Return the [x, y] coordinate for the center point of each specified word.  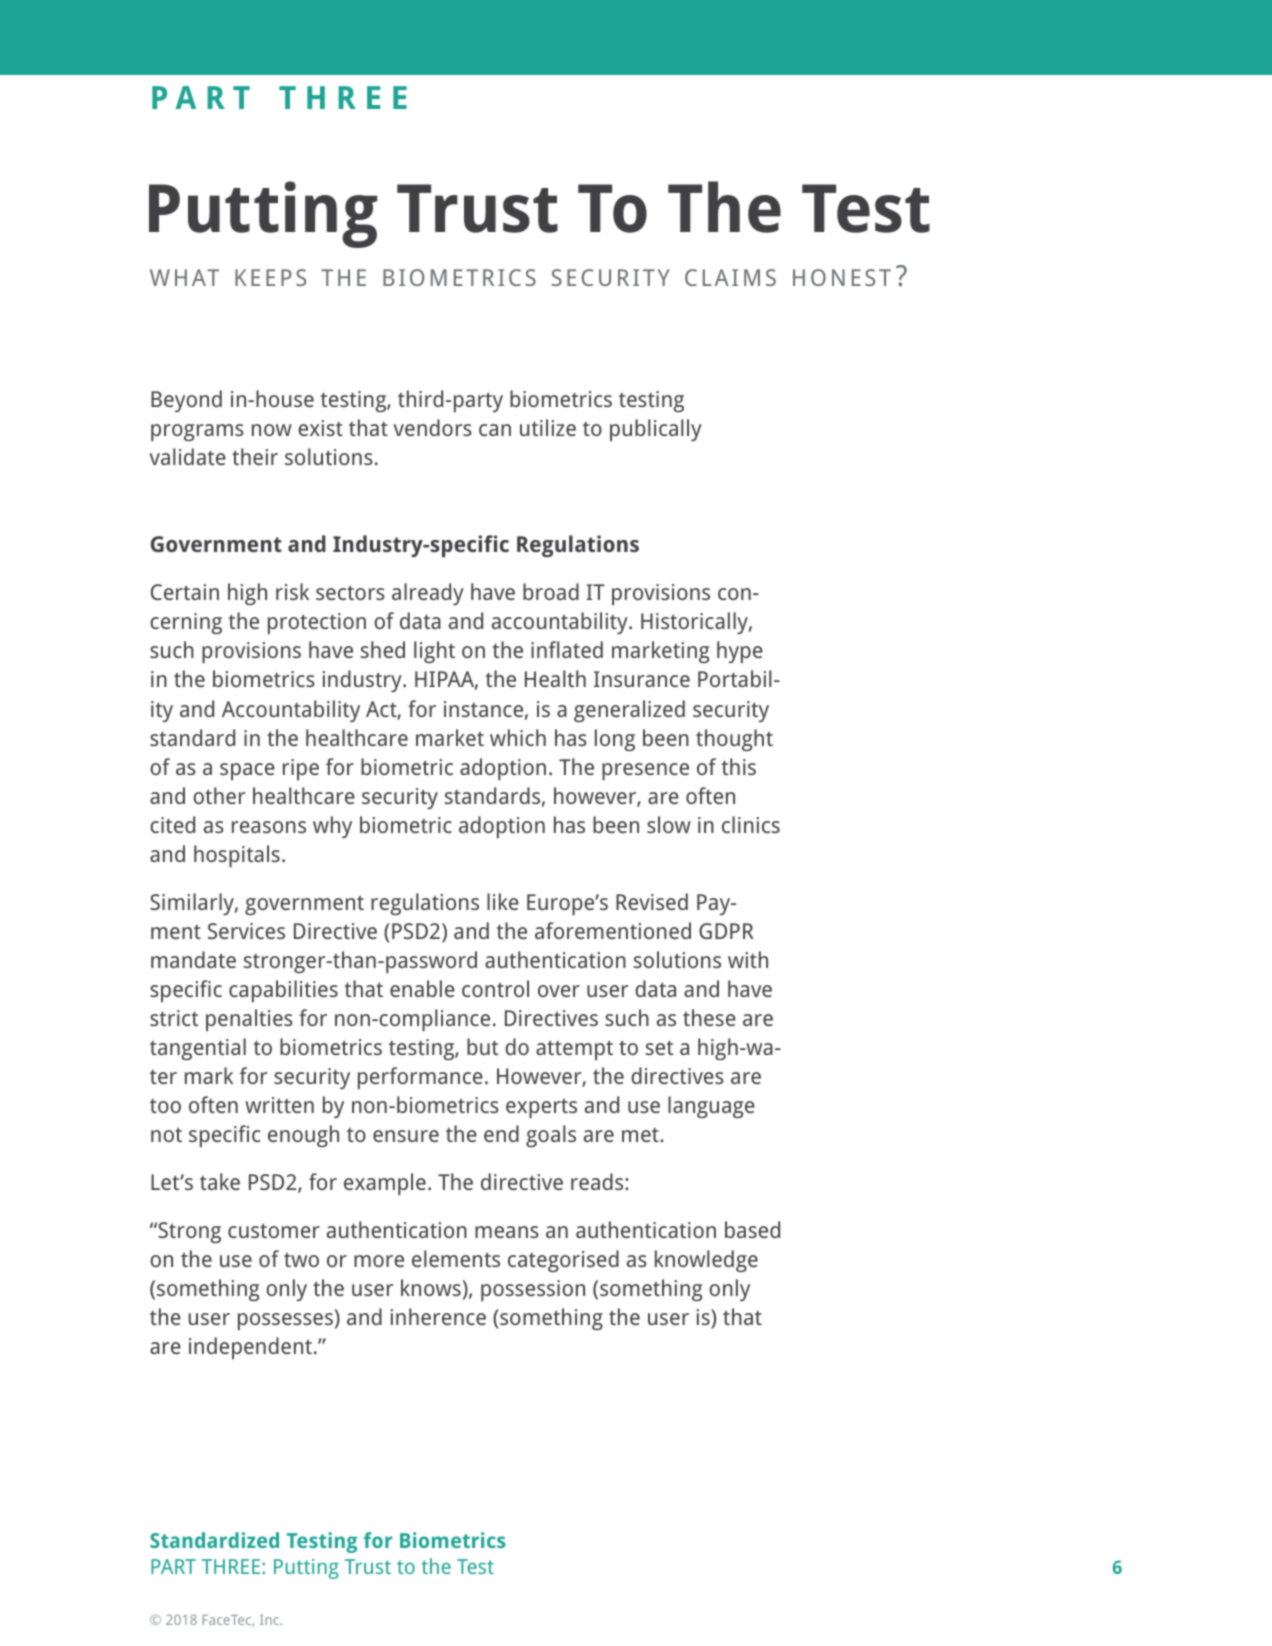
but [482, 1046]
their [255, 456]
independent [250, 1348]
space [247, 771]
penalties [249, 1020]
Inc [271, 1620]
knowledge [706, 1261]
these [709, 1017]
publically [656, 430]
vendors [432, 427]
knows [431, 1287]
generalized [629, 711]
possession [533, 1290]
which [518, 737]
